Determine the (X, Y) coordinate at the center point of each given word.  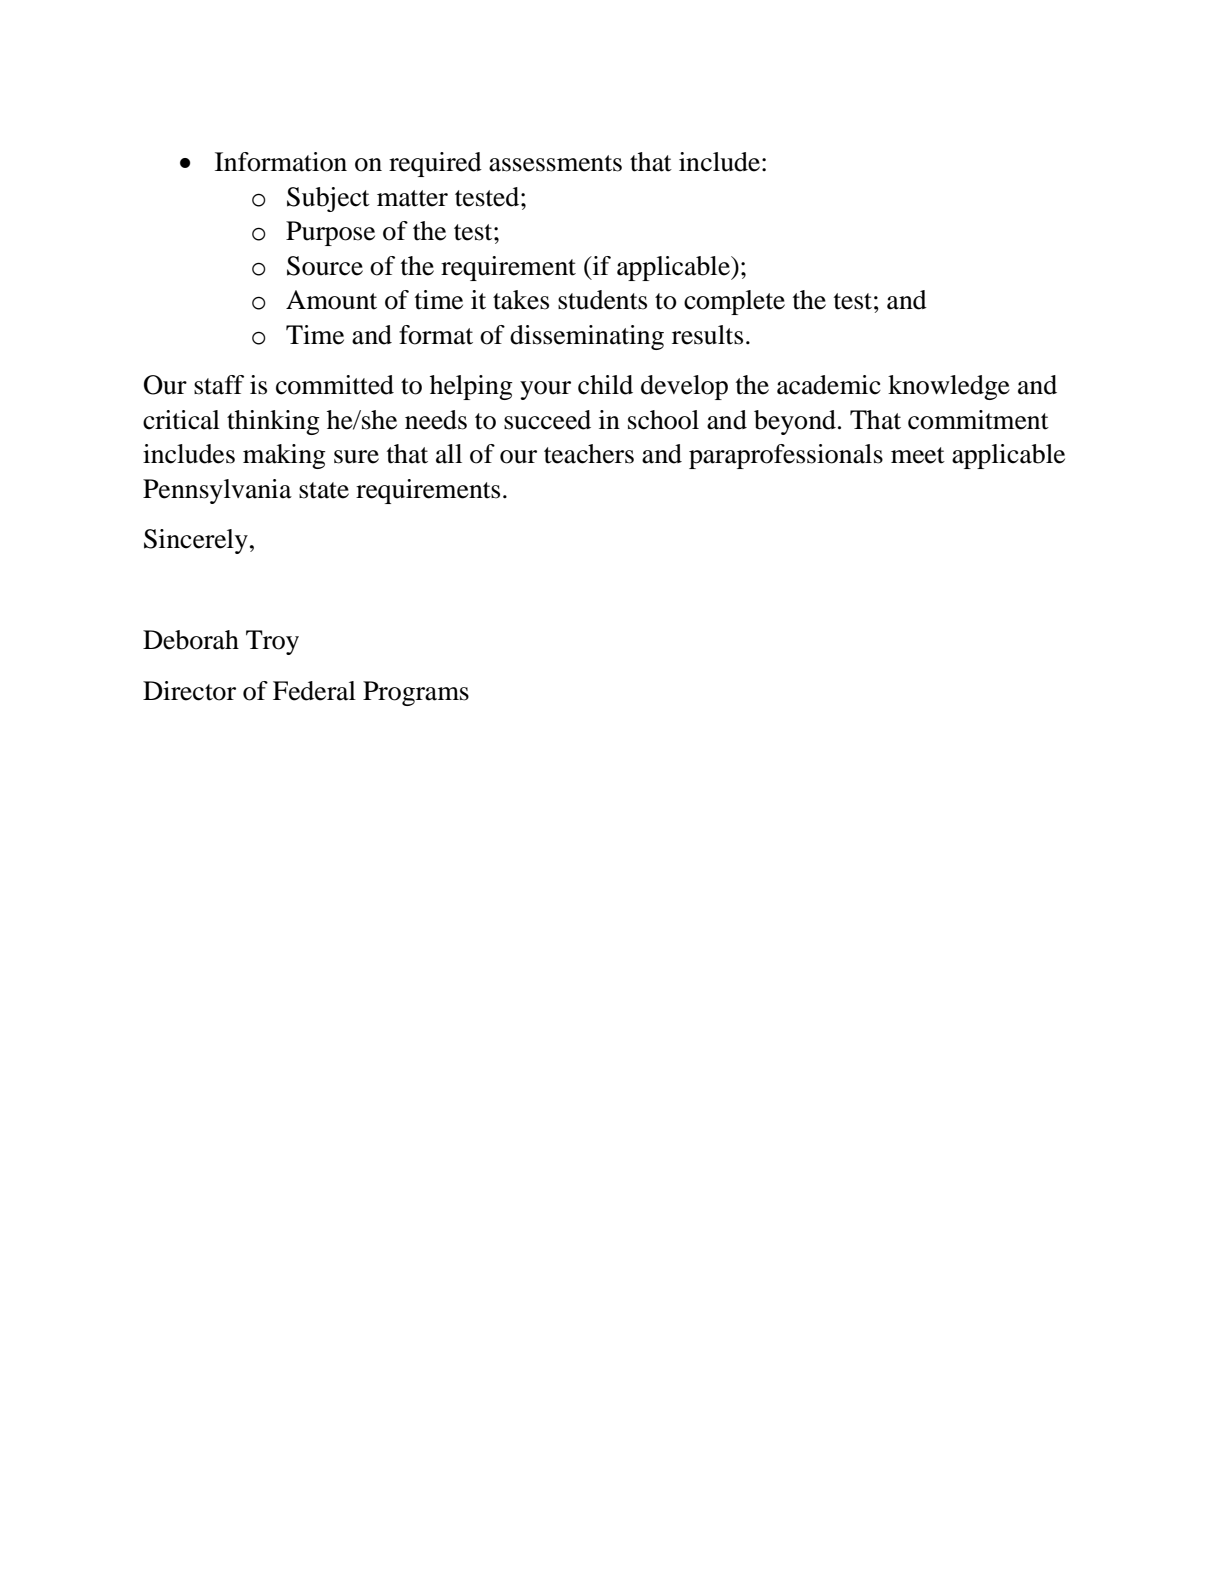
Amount (331, 300)
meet (918, 455)
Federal (314, 691)
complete (734, 302)
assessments (555, 163)
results (707, 335)
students (602, 300)
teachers (589, 454)
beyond (795, 422)
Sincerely (196, 541)
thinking (273, 422)
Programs (416, 693)
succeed (547, 420)
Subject (328, 199)
